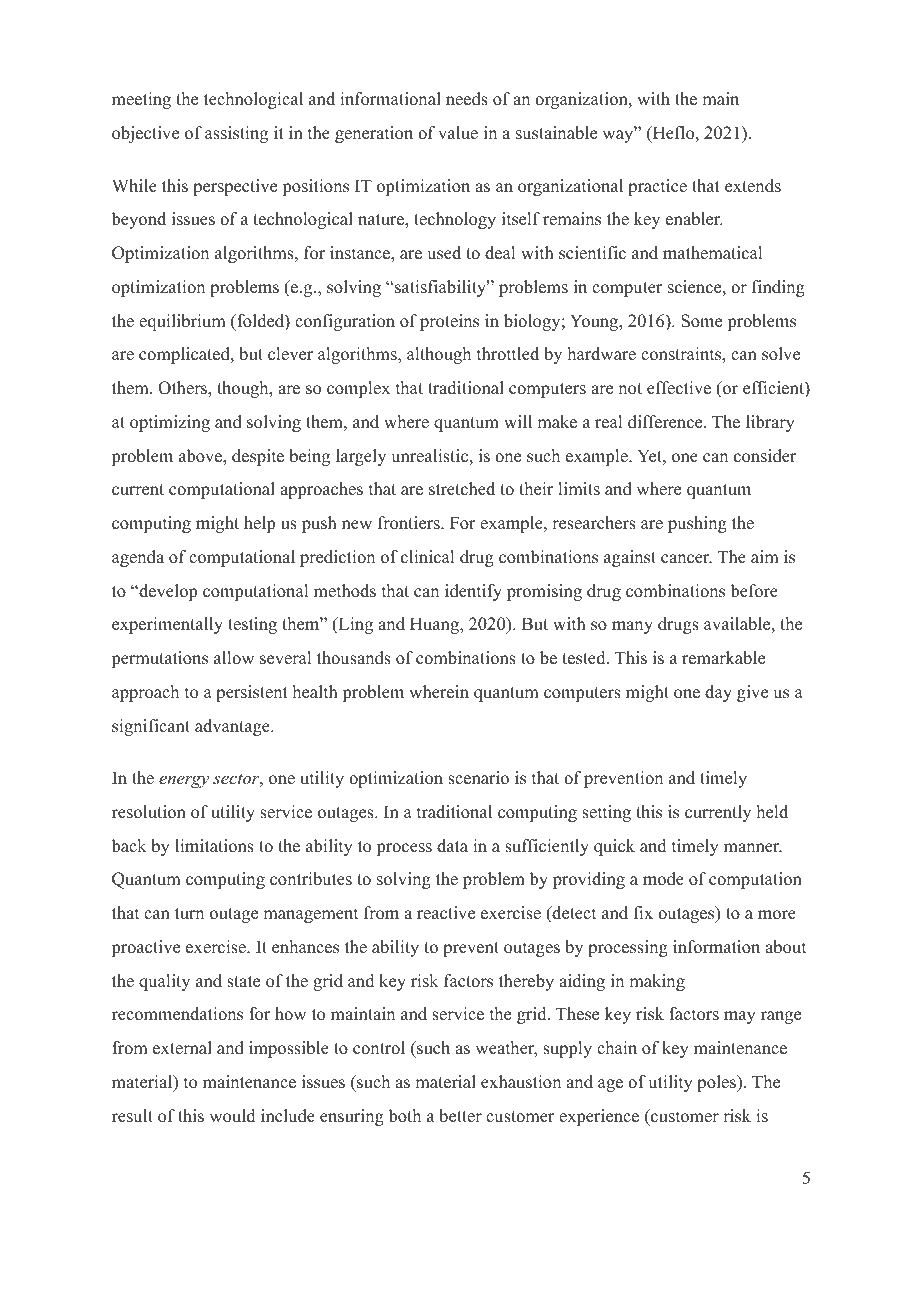 The height and width of the screenshot is (1307, 924). What do you see at coordinates (462, 489) in the screenshot?
I see `stretched` at bounding box center [462, 489].
